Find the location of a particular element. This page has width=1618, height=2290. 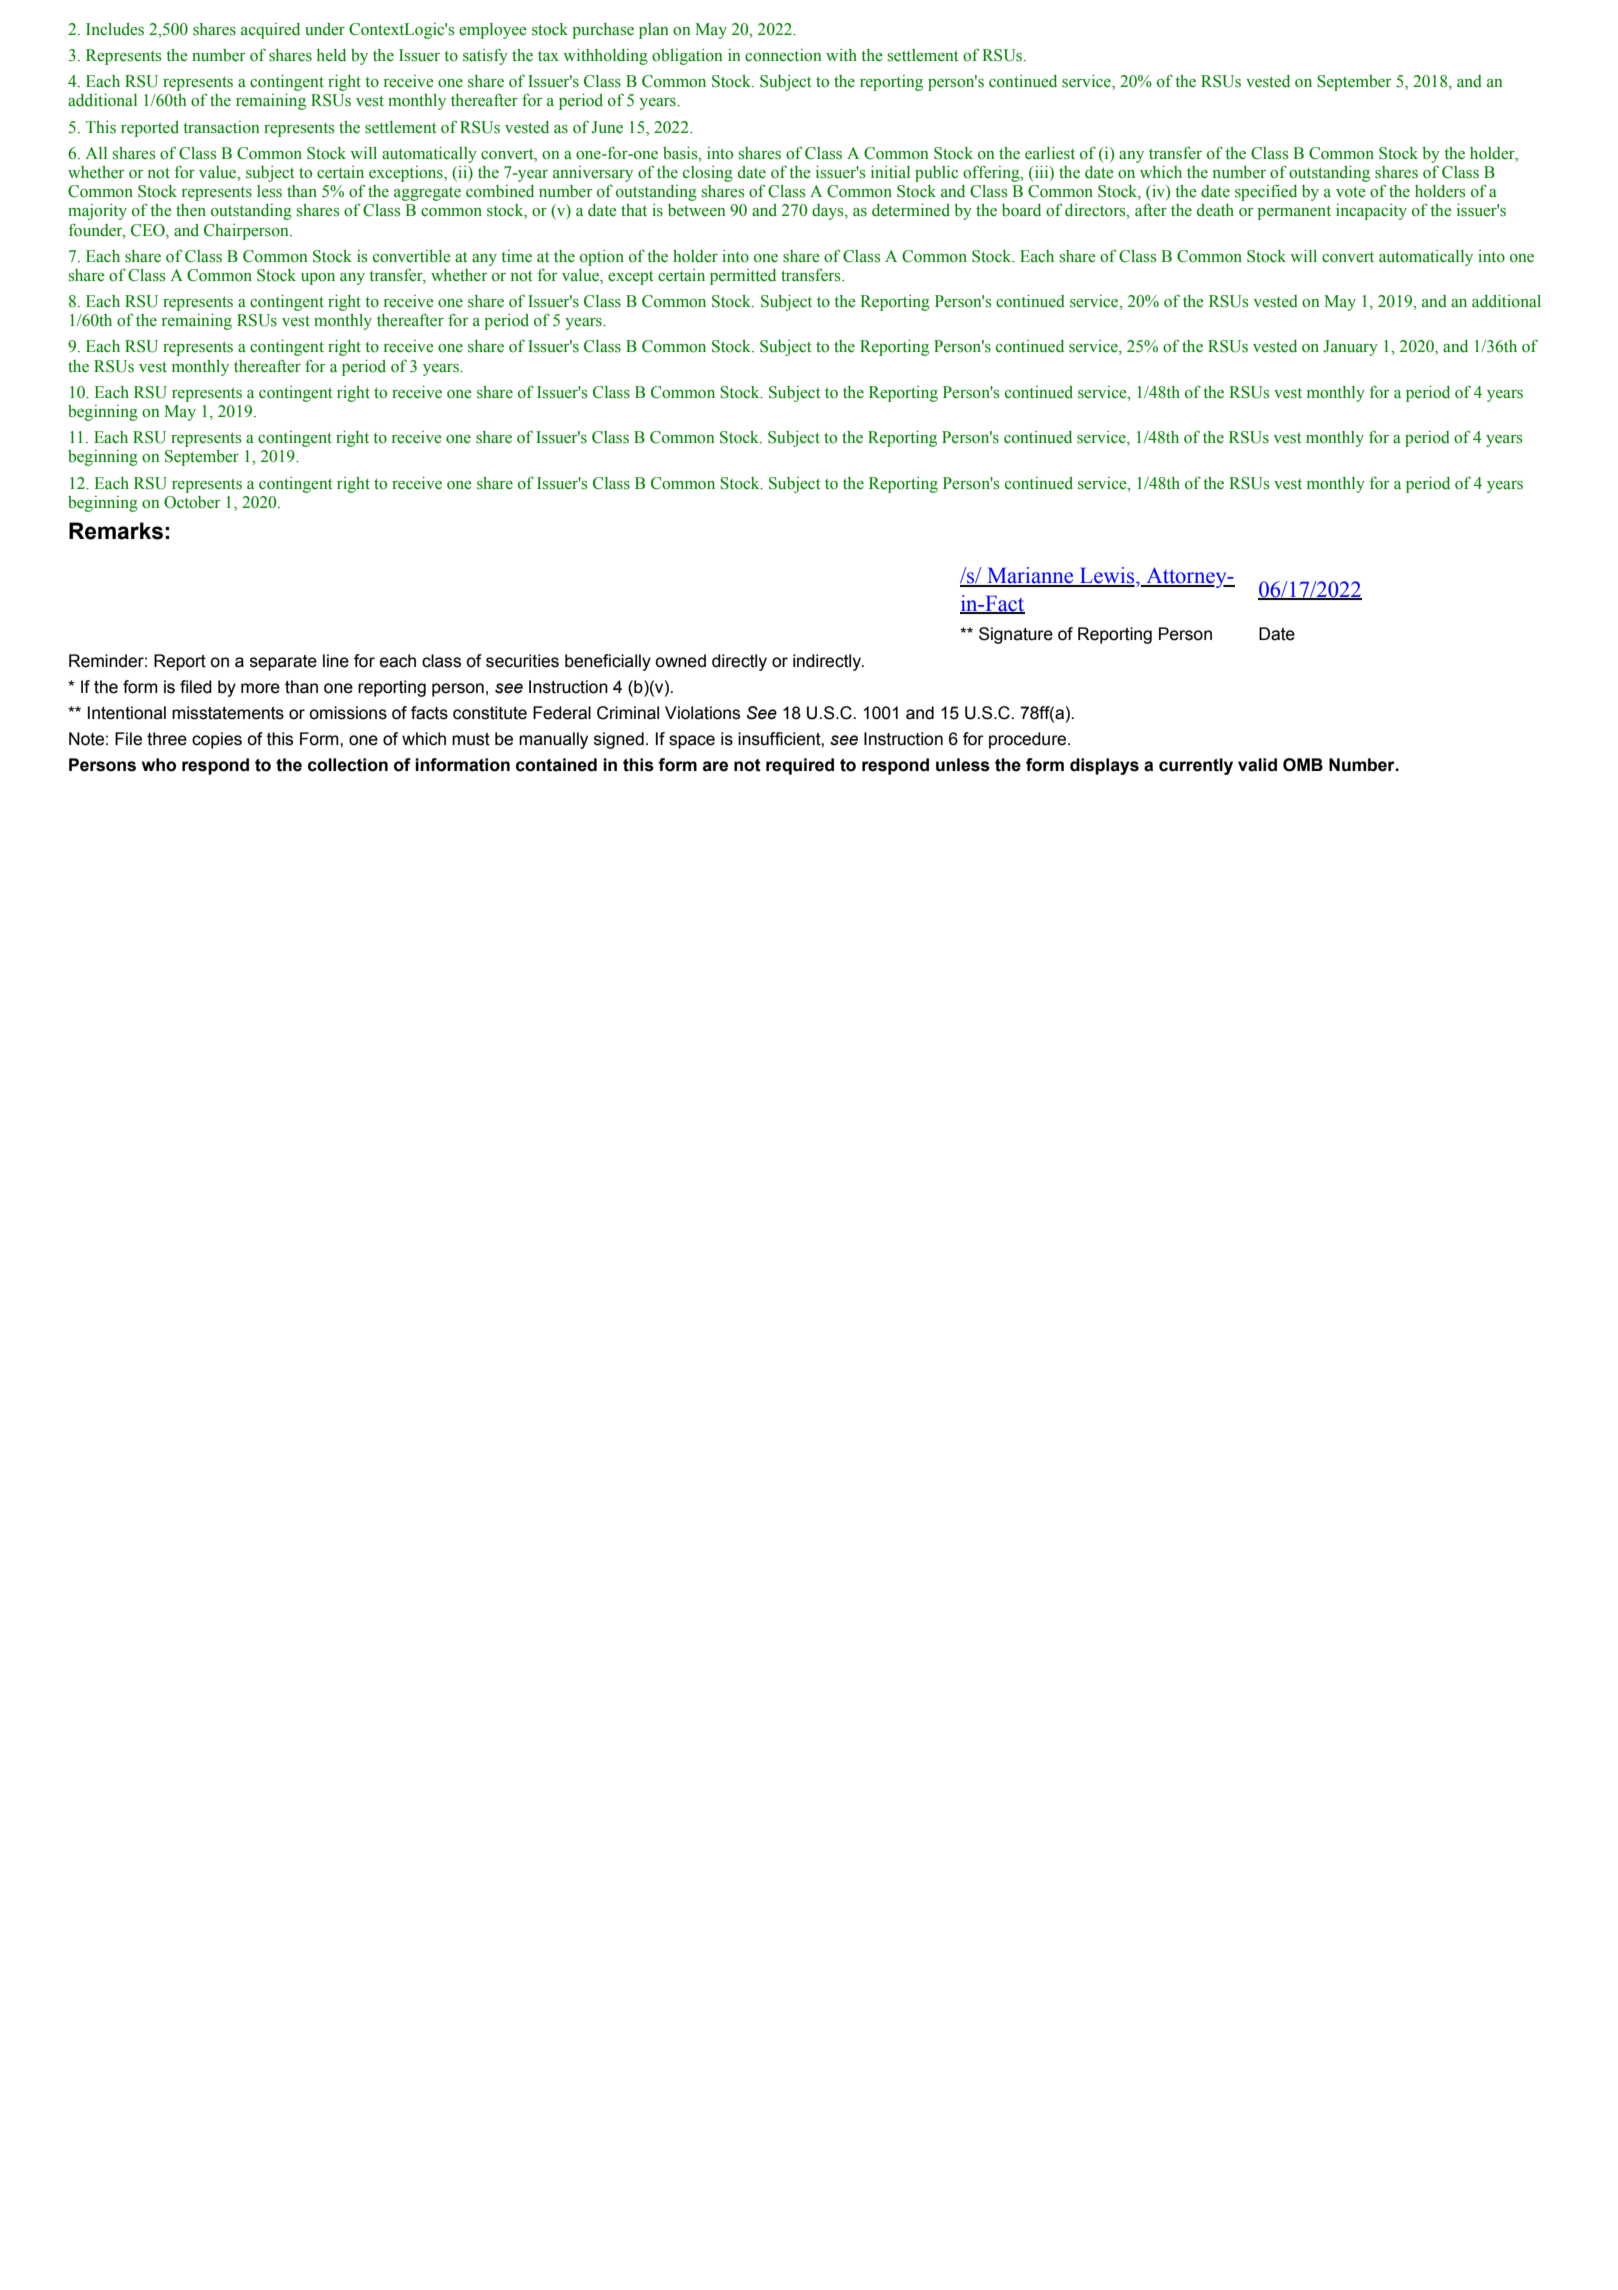

Lewis is located at coordinates (1107, 576).
